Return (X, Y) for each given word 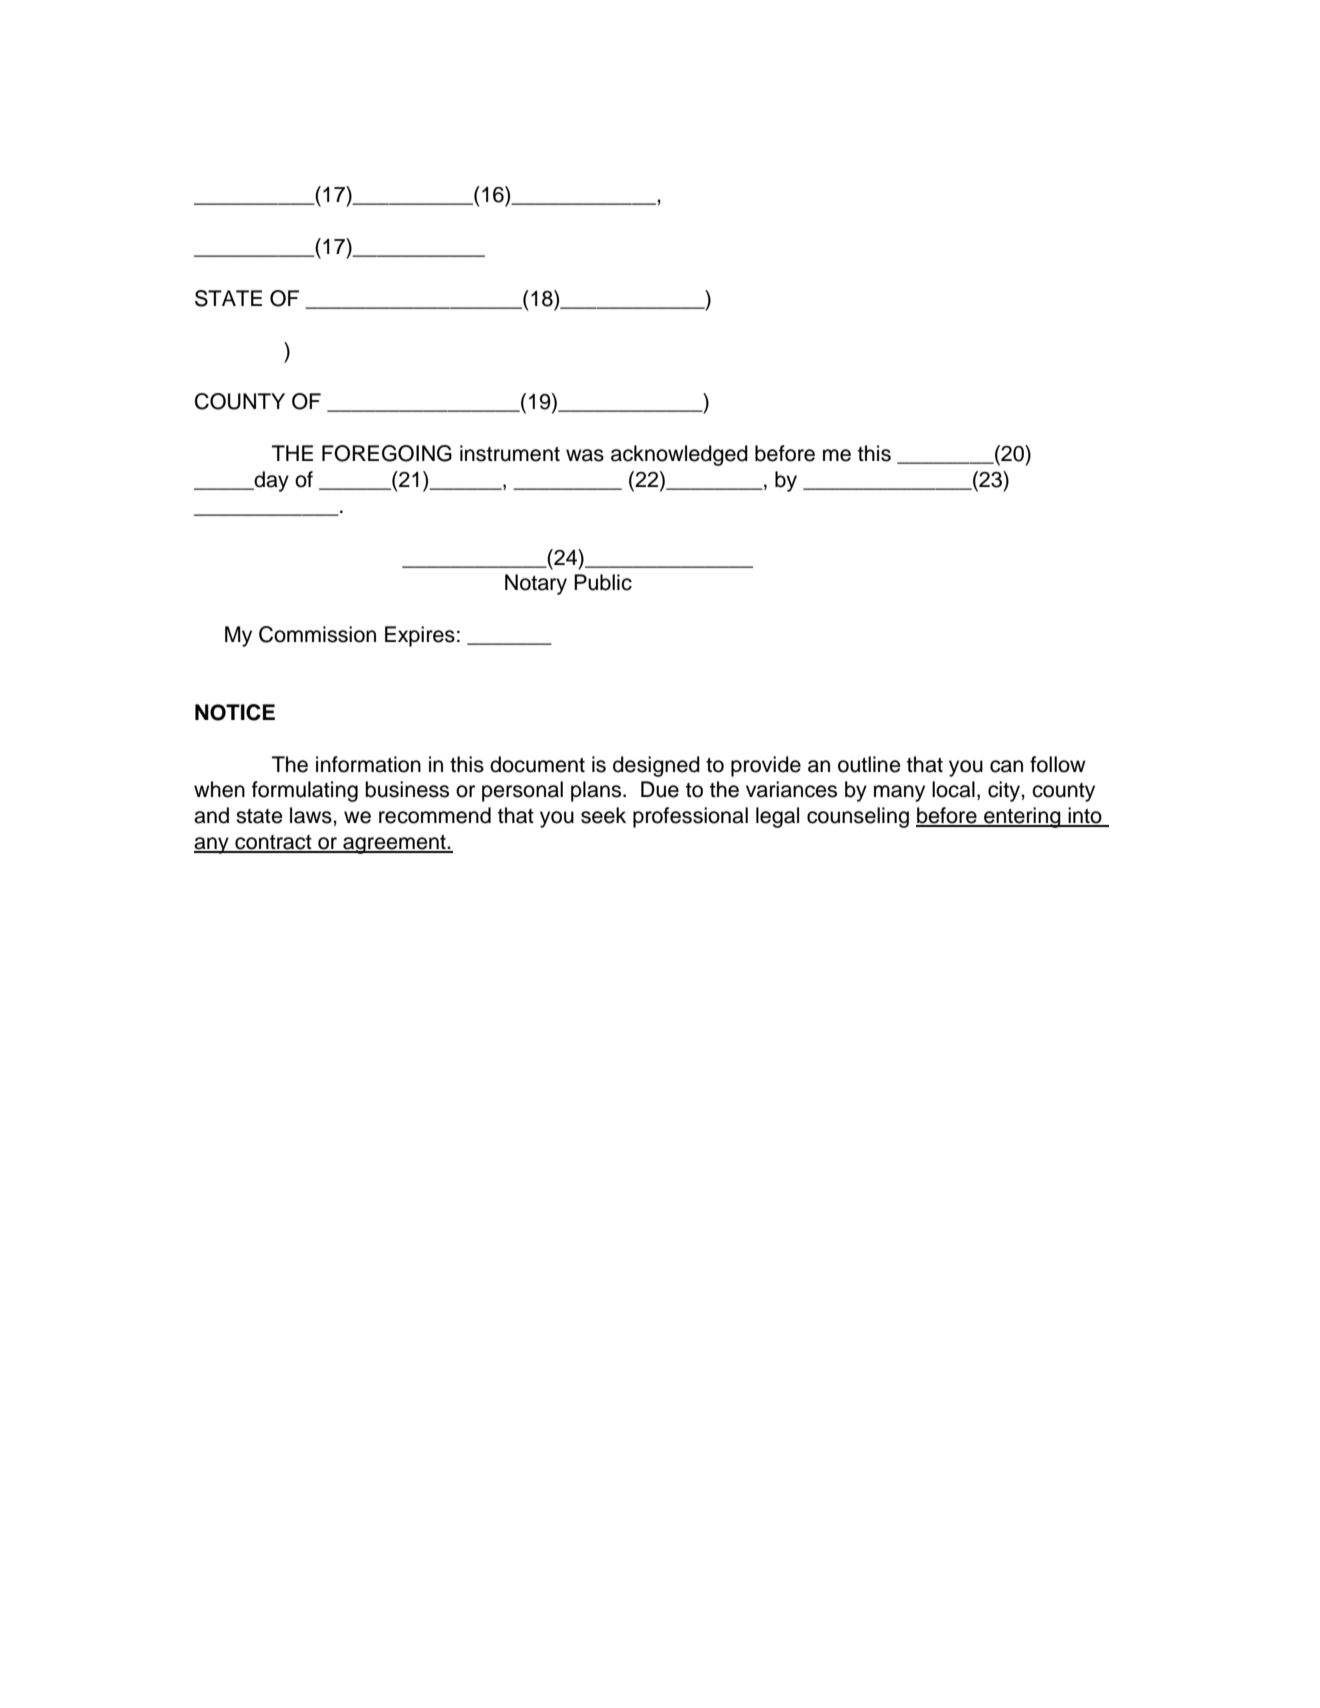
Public (603, 582)
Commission (317, 634)
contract (273, 843)
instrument (510, 453)
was (585, 455)
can (1006, 766)
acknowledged (679, 455)
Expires (420, 636)
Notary (536, 584)
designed (656, 766)
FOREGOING (387, 453)
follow (1058, 764)
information (368, 764)
